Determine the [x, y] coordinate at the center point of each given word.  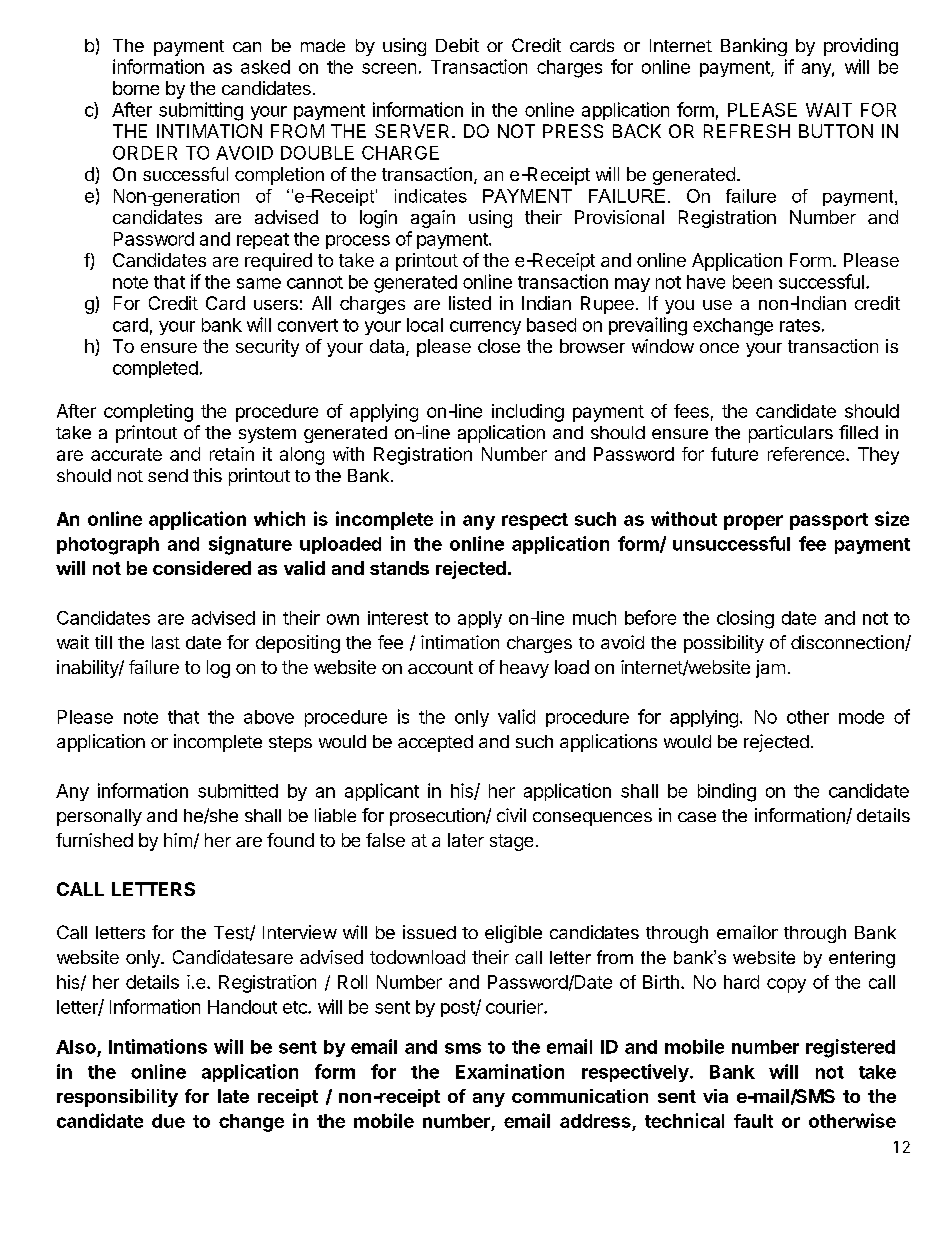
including [528, 413]
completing [148, 413]
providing [861, 47]
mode [861, 717]
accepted [435, 743]
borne [136, 88]
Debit [457, 45]
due [168, 1121]
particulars [791, 434]
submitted [238, 791]
